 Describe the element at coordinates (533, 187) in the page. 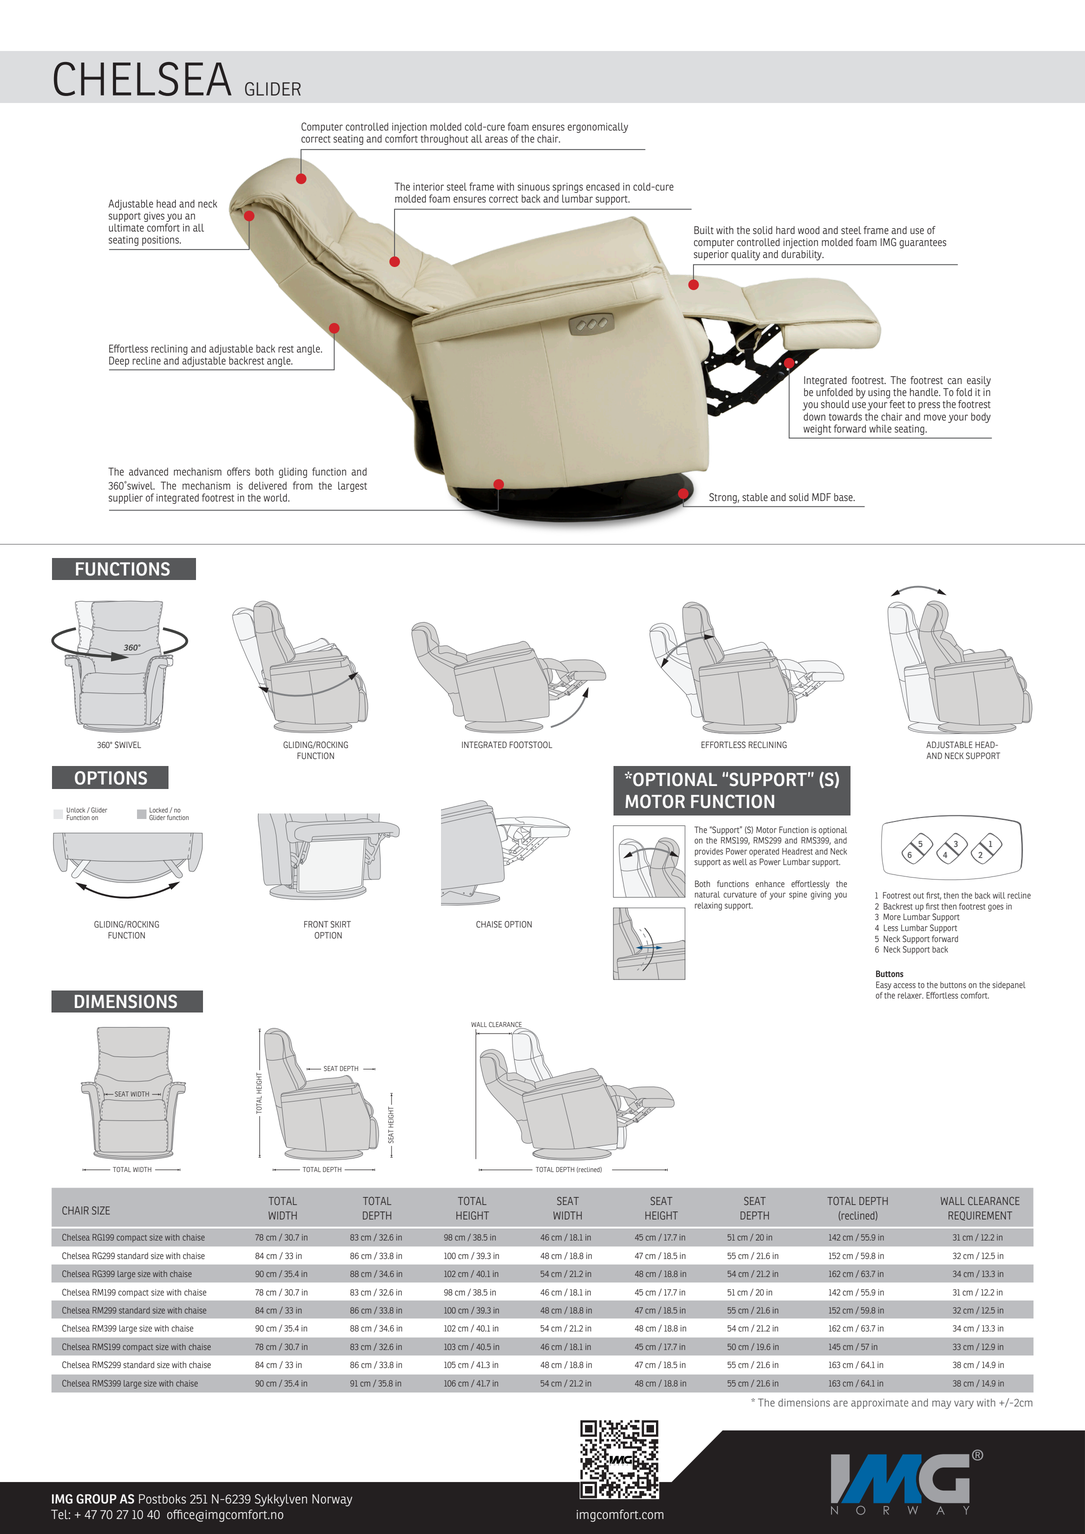

I see `sinuous` at that location.
